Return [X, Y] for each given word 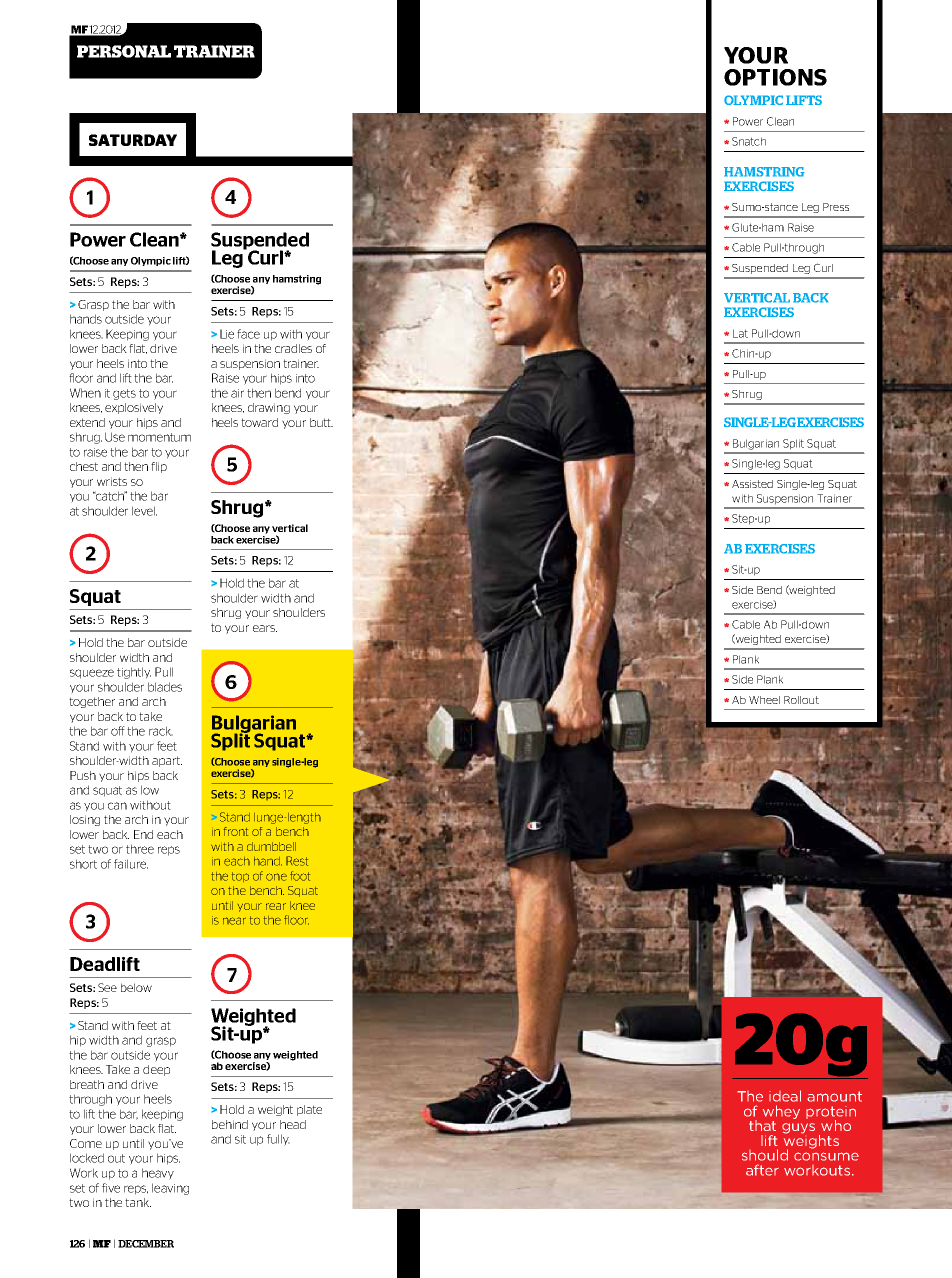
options [775, 77]
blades [165, 687]
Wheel [764, 700]
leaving [170, 1189]
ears [265, 628]
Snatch [749, 141]
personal [124, 51]
